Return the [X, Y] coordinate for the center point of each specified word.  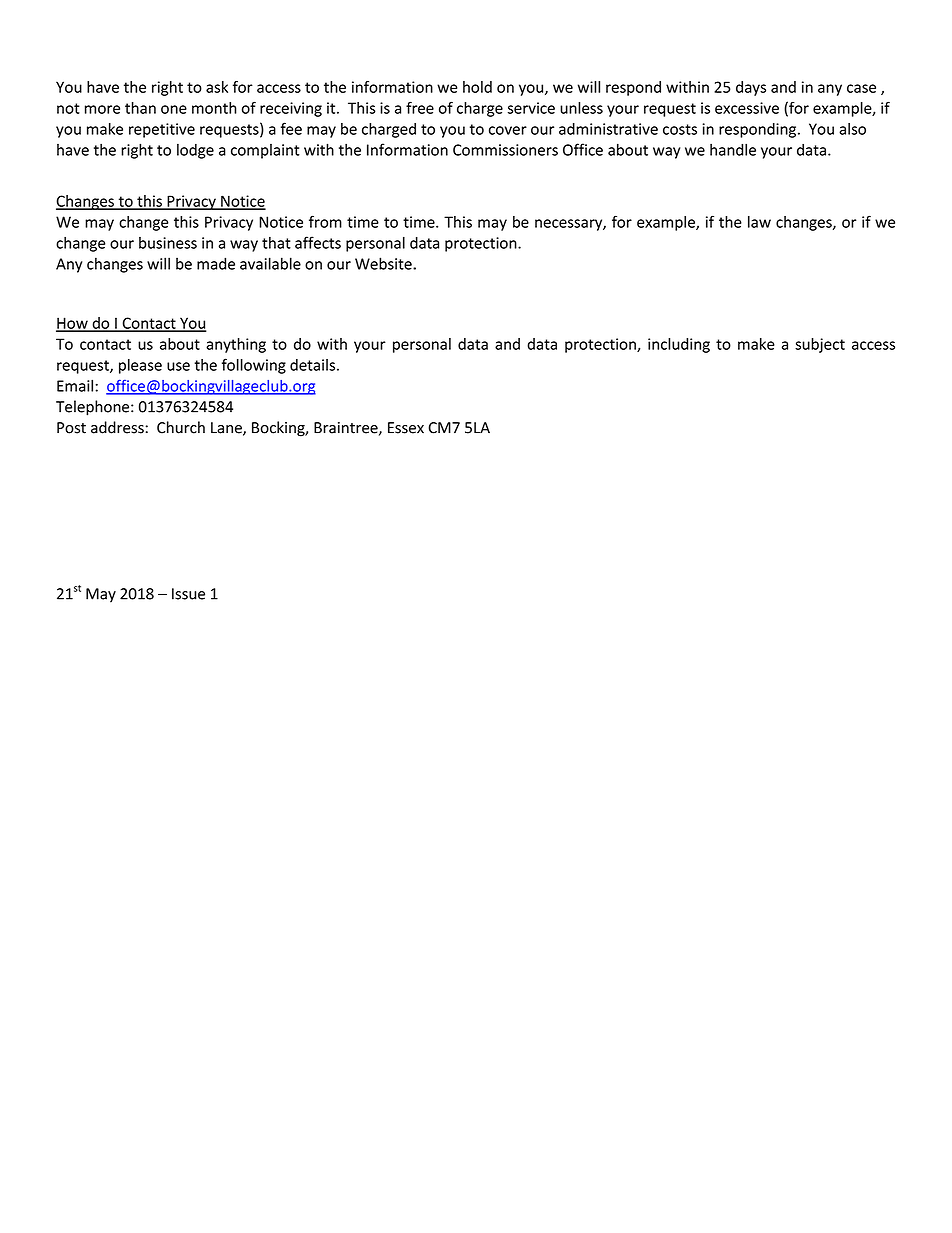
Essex [406, 428]
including [679, 345]
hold [477, 87]
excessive [747, 108]
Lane [227, 429]
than [140, 108]
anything [236, 345]
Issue [188, 594]
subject [820, 345]
